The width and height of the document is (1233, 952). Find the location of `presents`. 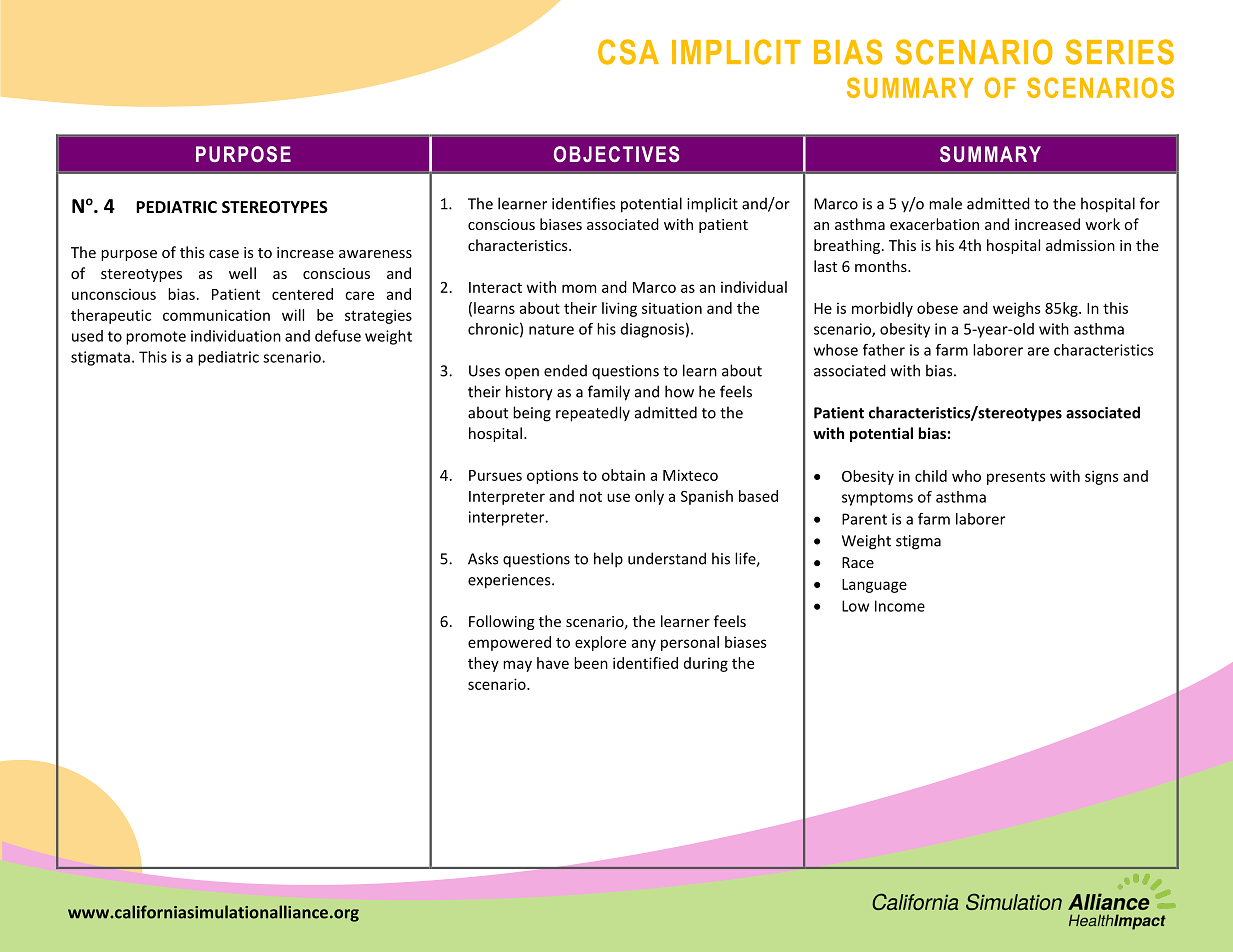

presents is located at coordinates (1016, 478).
